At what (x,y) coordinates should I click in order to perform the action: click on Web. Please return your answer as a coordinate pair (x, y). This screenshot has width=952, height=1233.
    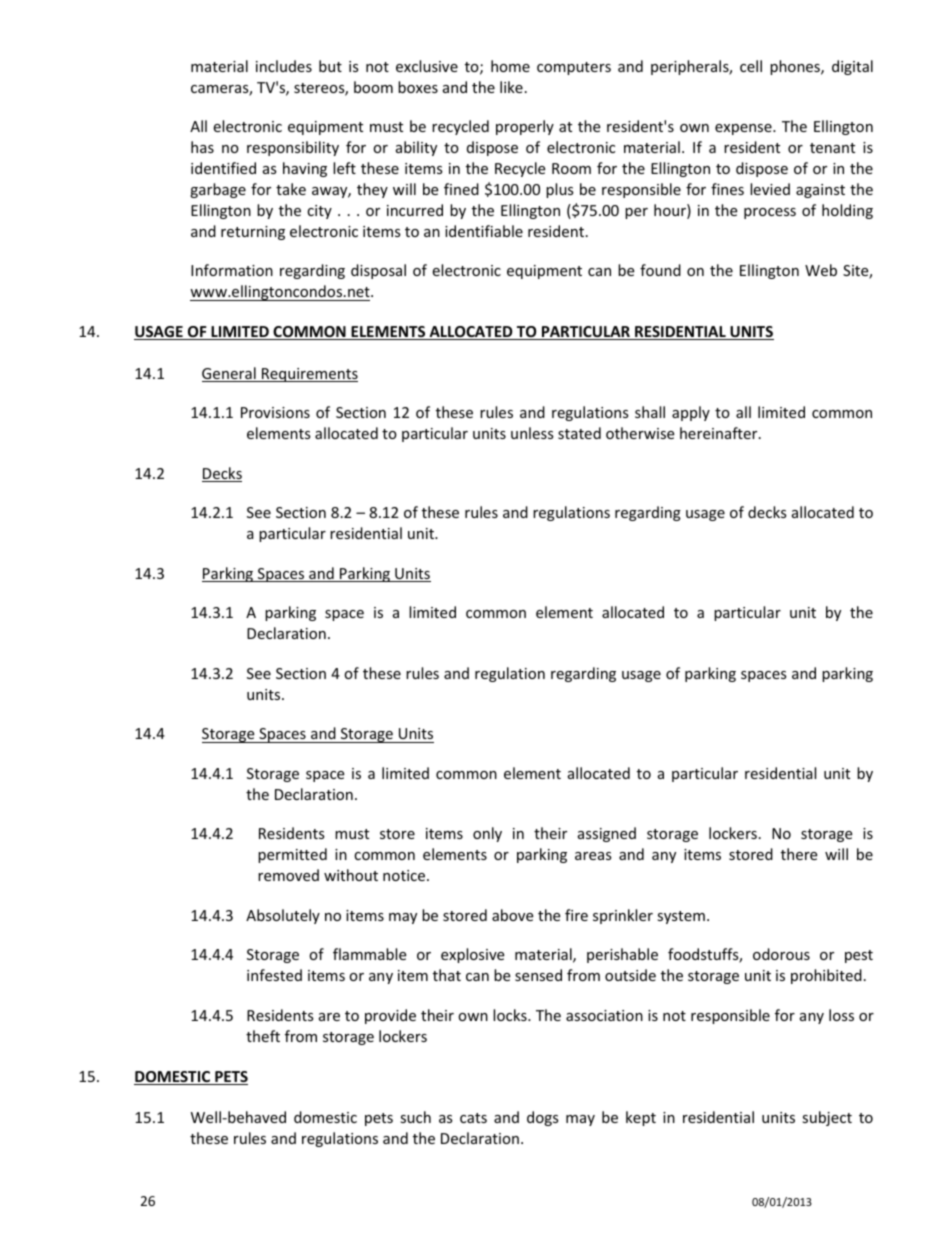
    Looking at the image, I should click on (821, 270).
